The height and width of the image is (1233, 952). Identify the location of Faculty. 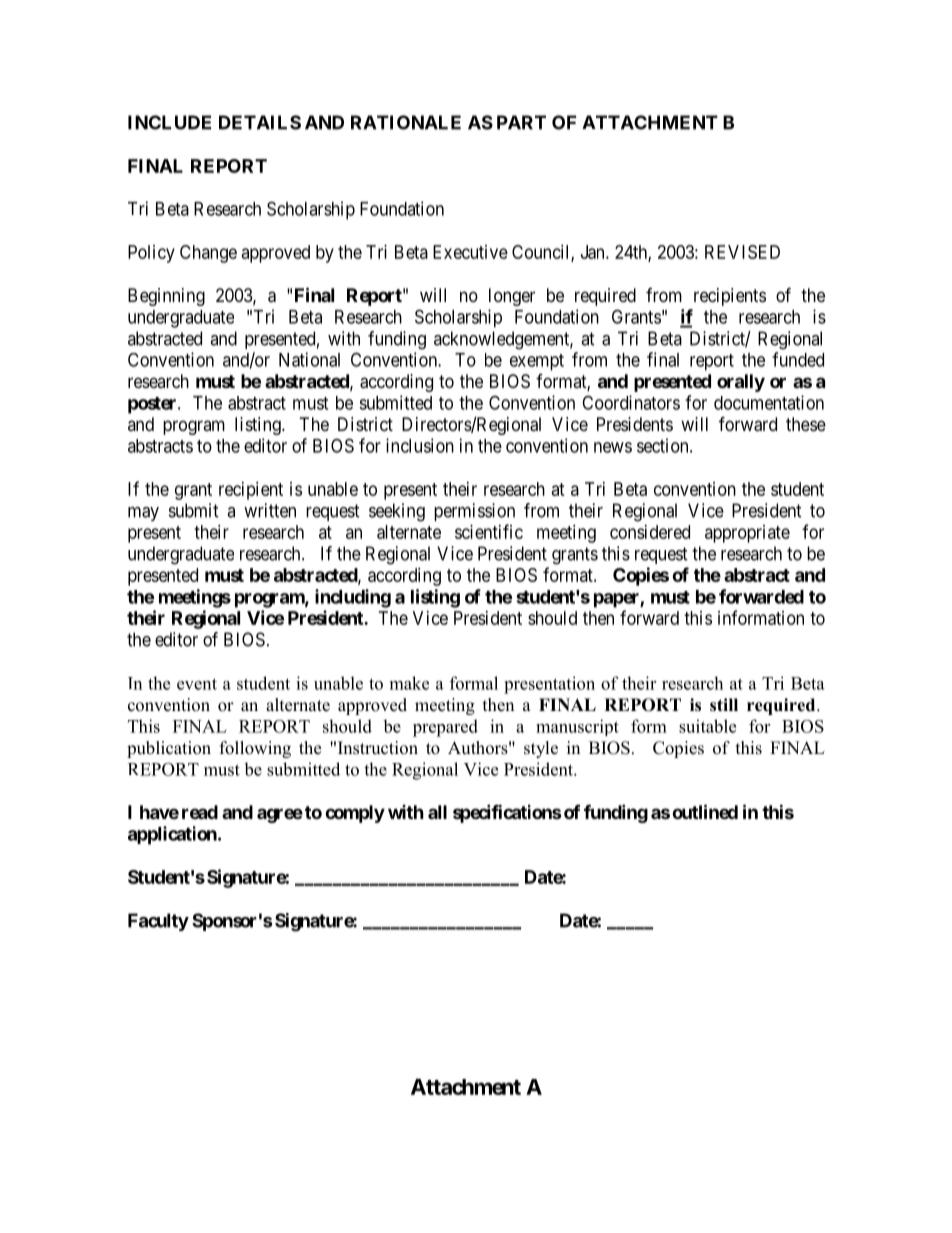
(158, 922).
